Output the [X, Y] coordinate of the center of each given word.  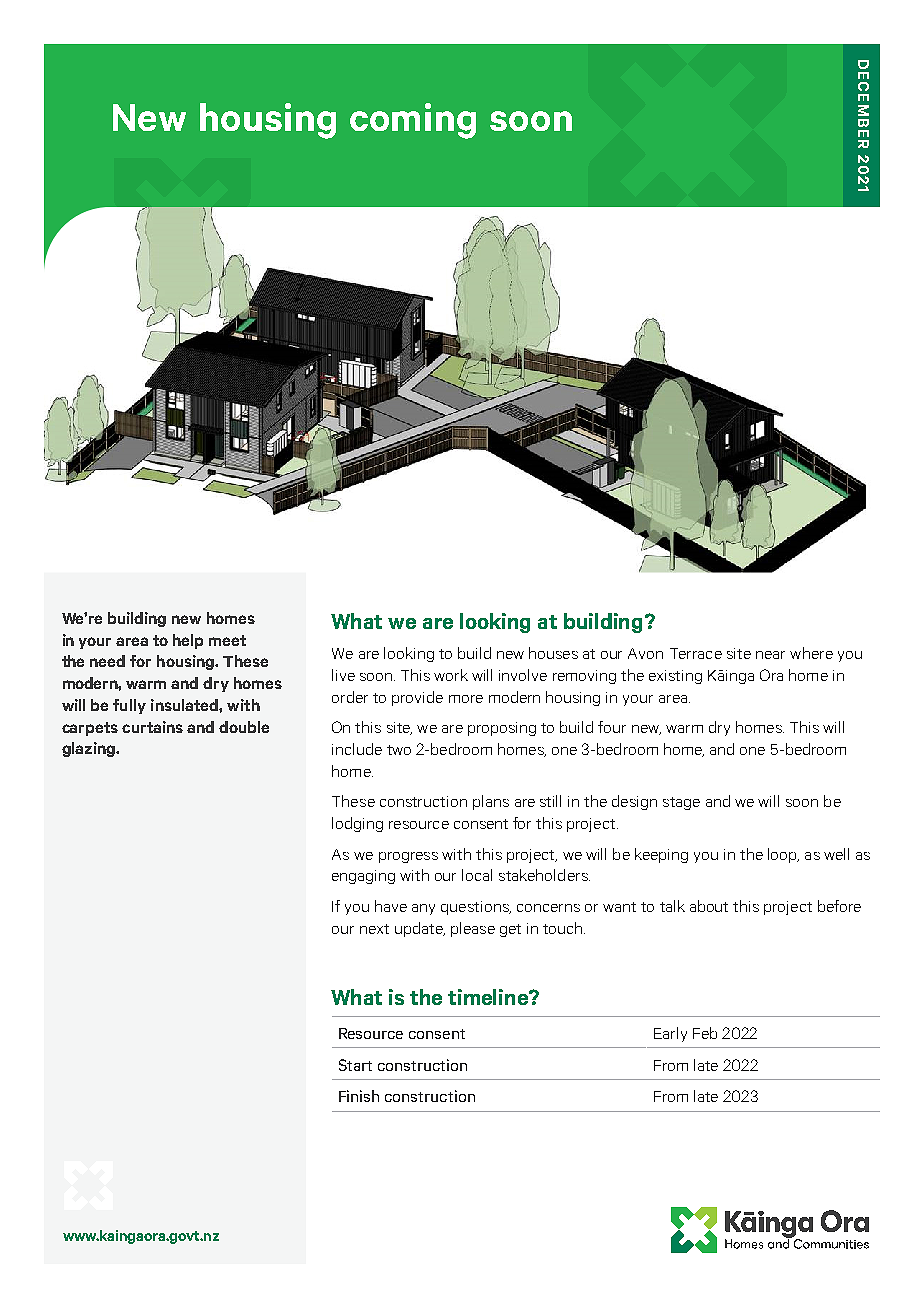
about [709, 906]
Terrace [696, 653]
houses [553, 653]
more [466, 699]
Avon [645, 653]
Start [355, 1065]
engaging [363, 877]
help [188, 641]
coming [413, 121]
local [477, 875]
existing [675, 677]
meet [227, 640]
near [770, 655]
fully [129, 706]
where [811, 653]
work [451, 675]
